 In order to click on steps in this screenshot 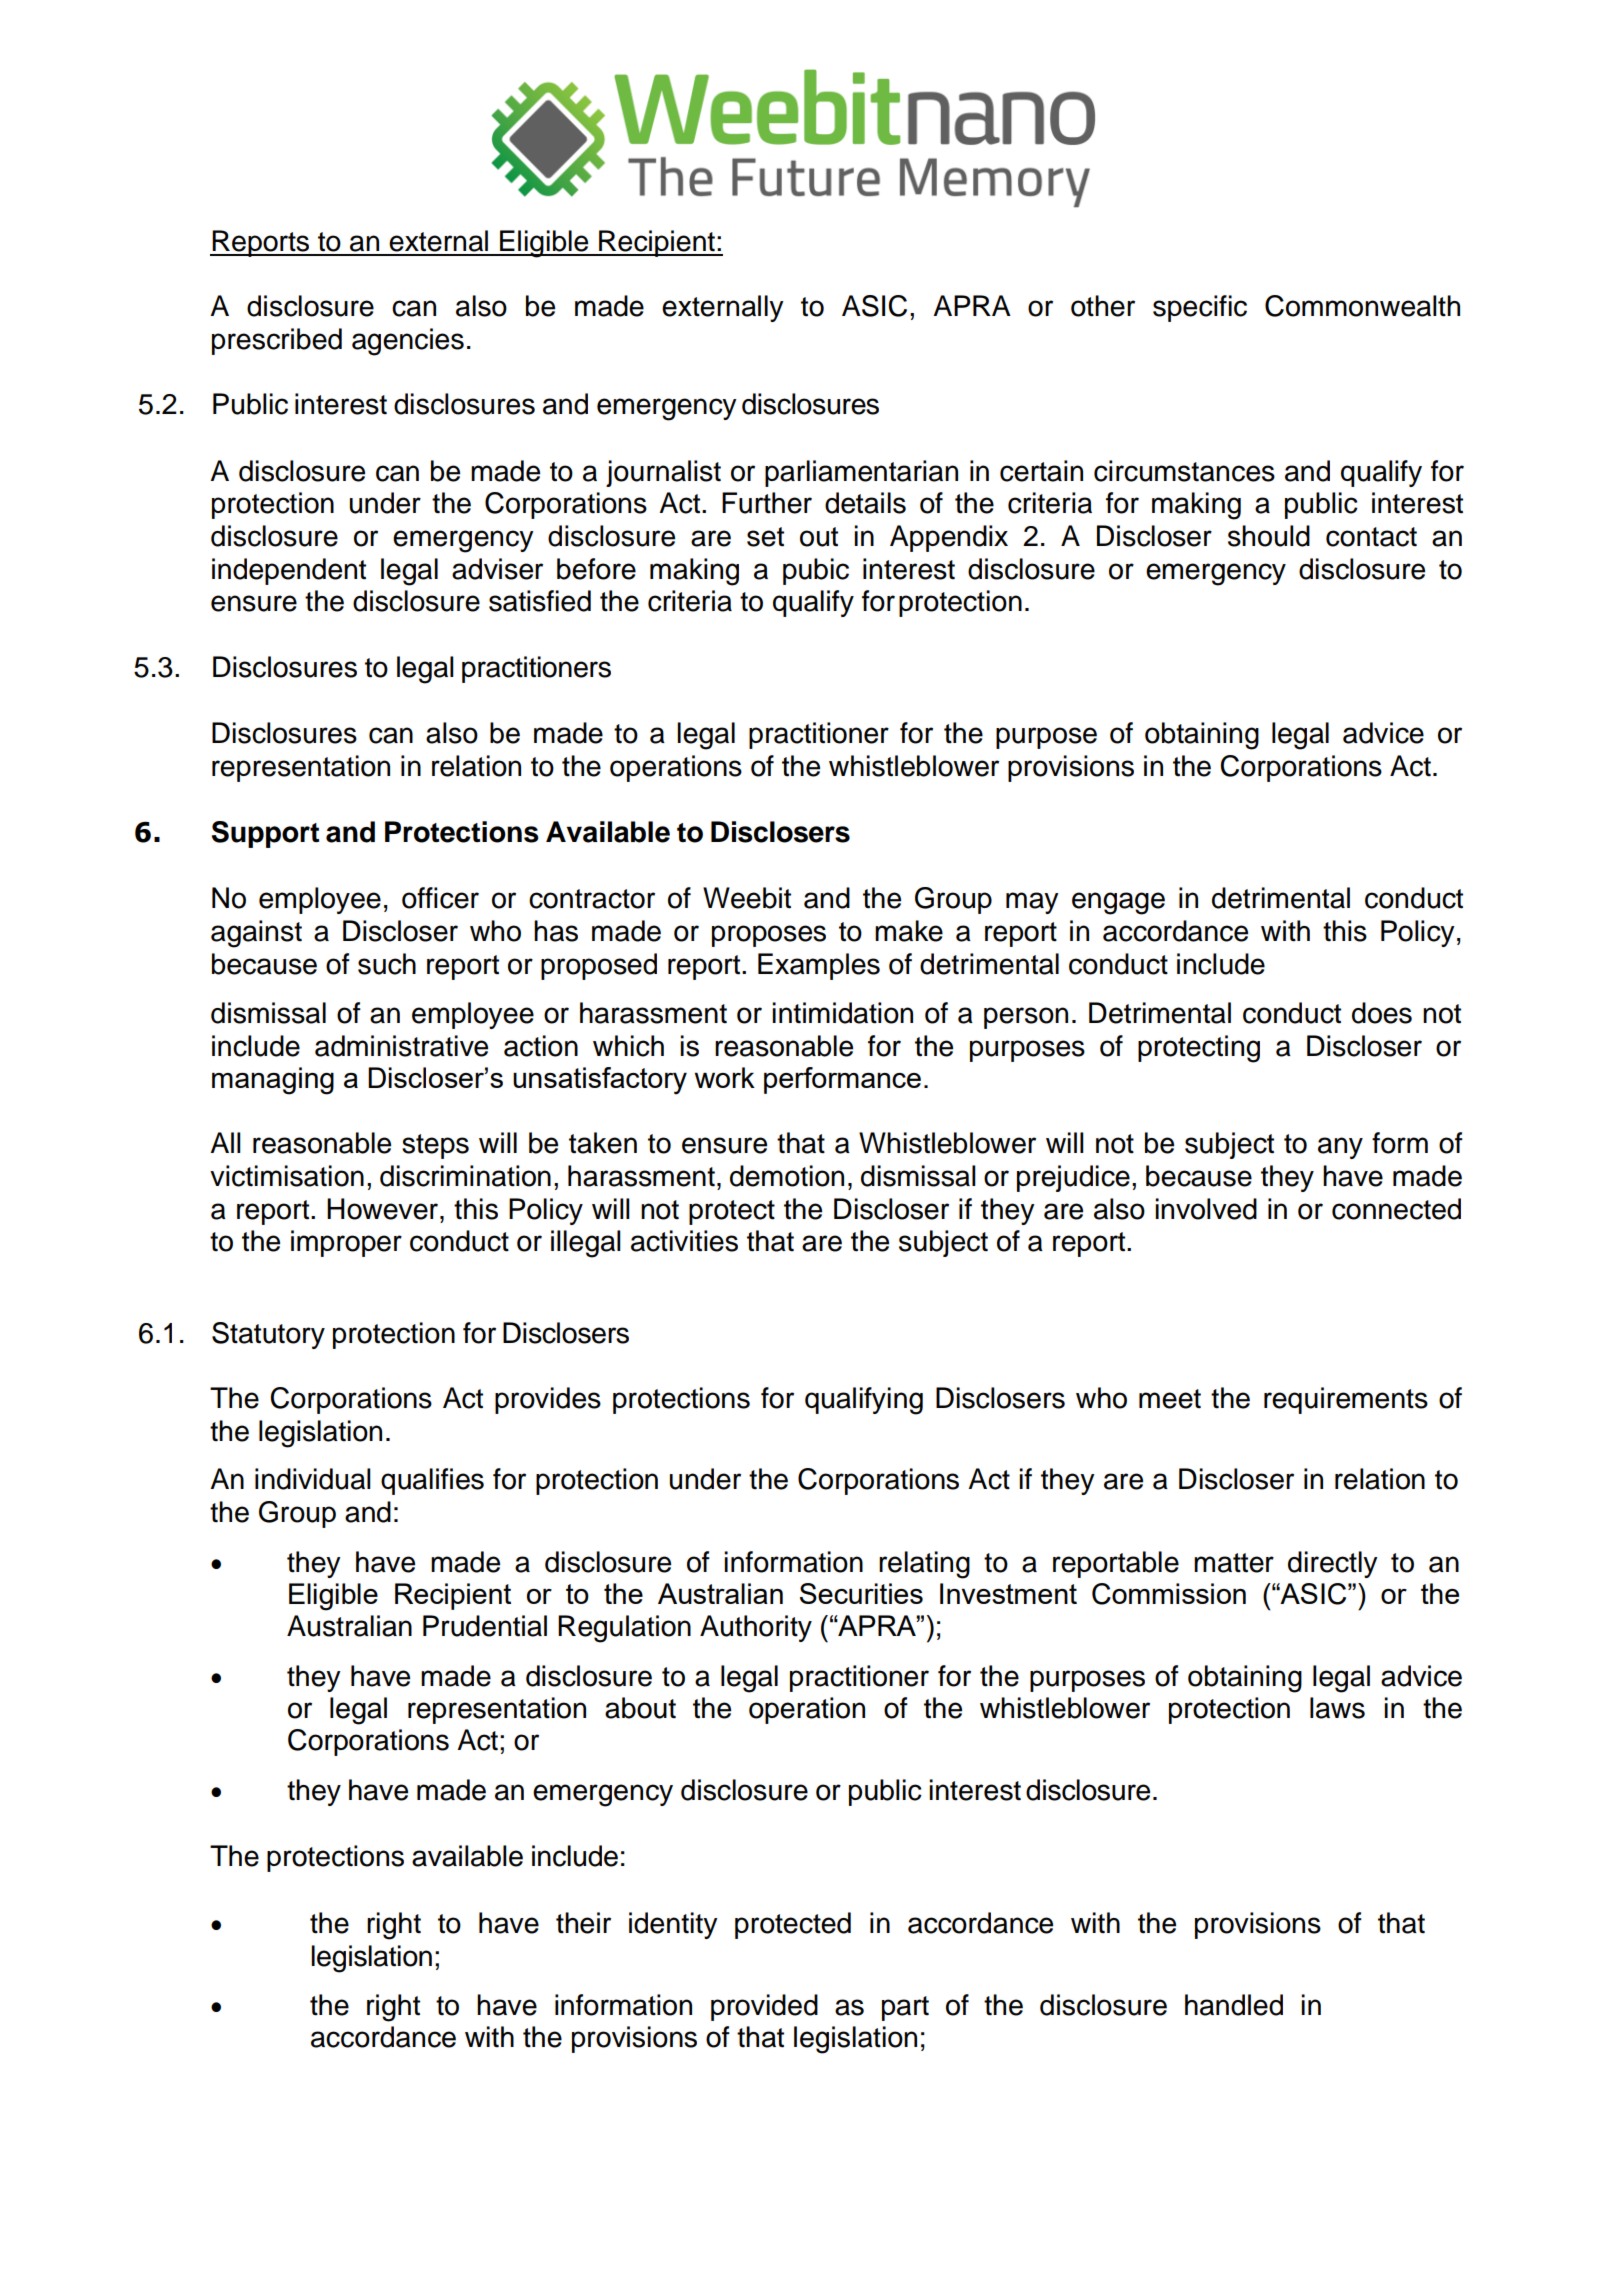, I will do `click(435, 1146)`.
